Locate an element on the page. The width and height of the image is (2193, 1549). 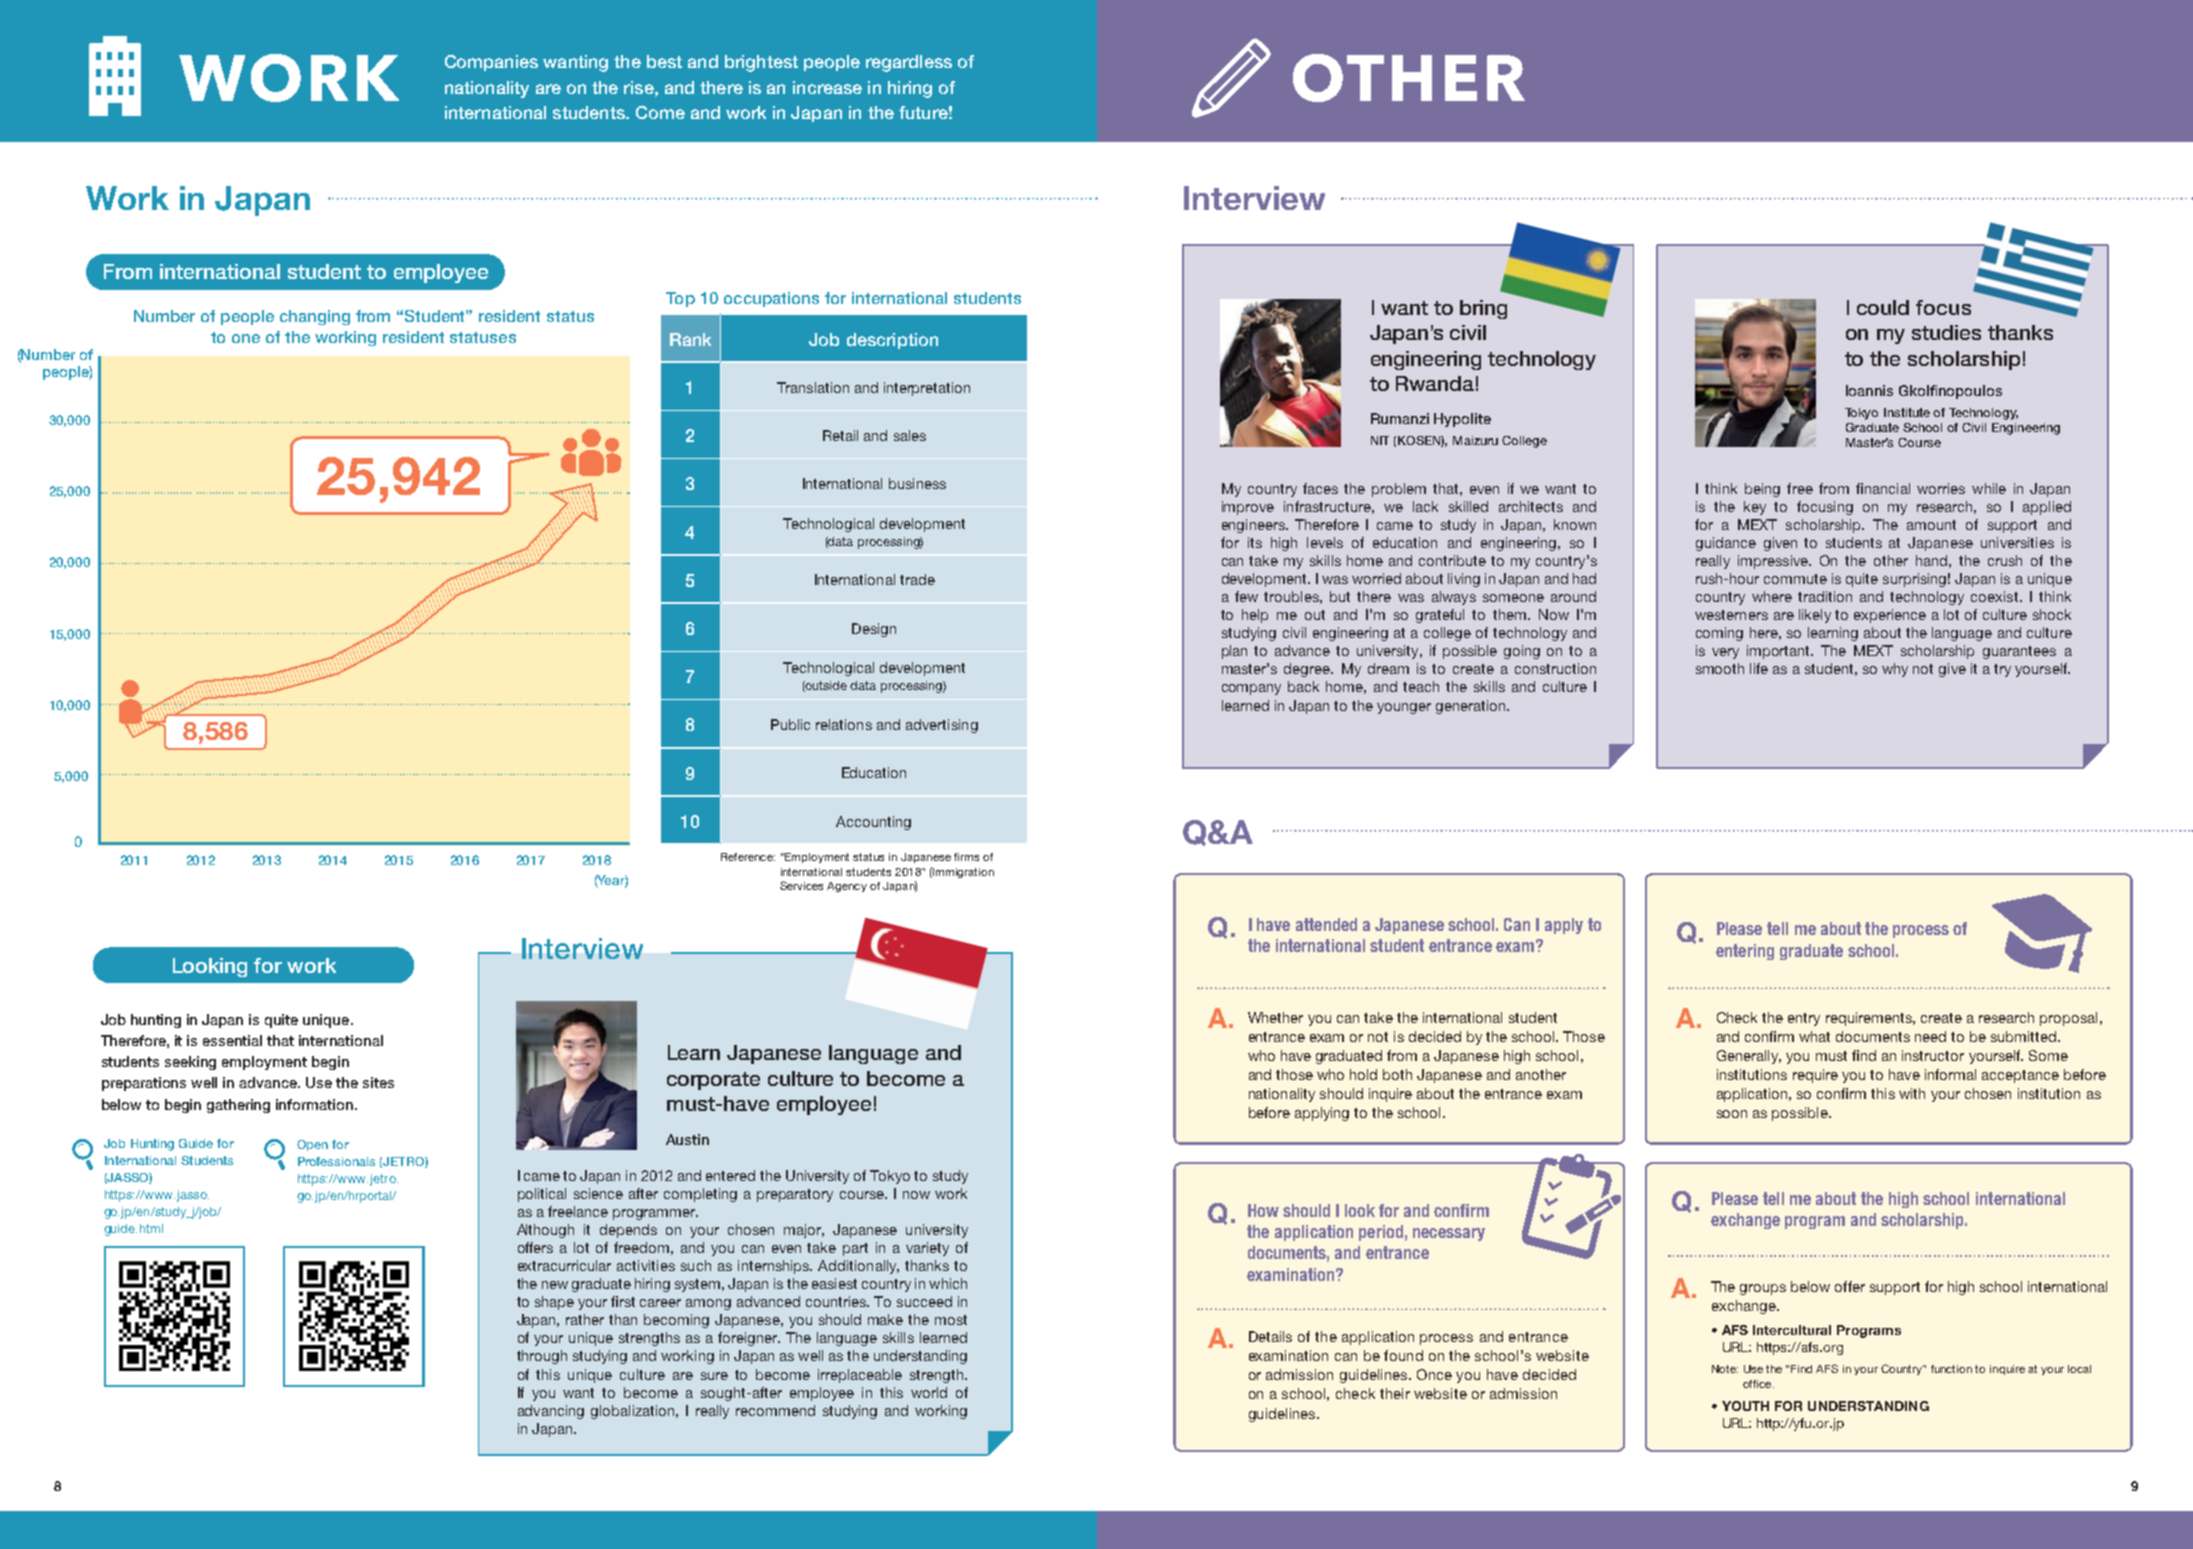
information is located at coordinates (314, 1104).
